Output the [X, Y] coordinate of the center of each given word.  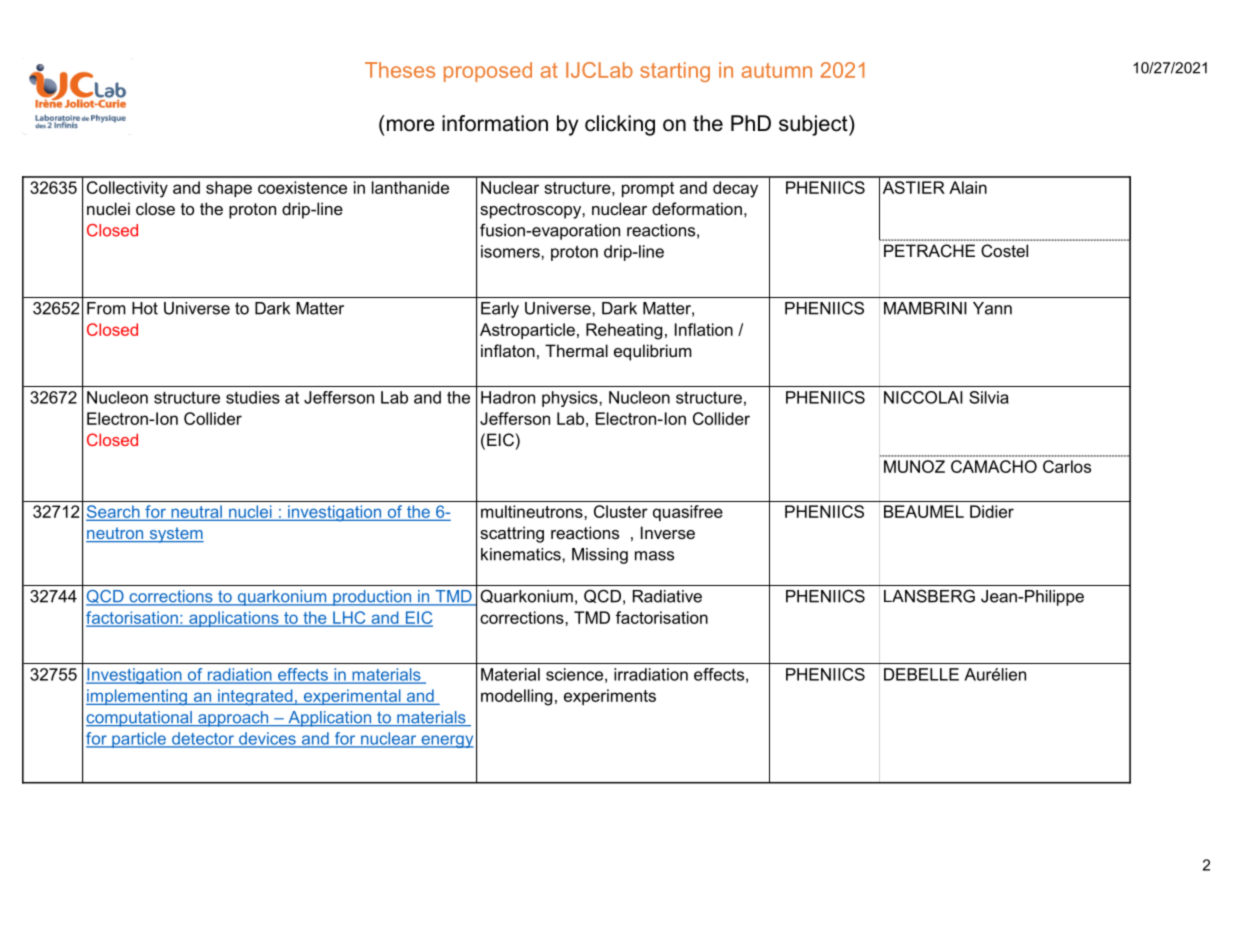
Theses [400, 70]
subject [814, 125]
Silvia [989, 397]
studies [253, 397]
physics [571, 399]
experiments [610, 697]
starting [675, 72]
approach [233, 719]
